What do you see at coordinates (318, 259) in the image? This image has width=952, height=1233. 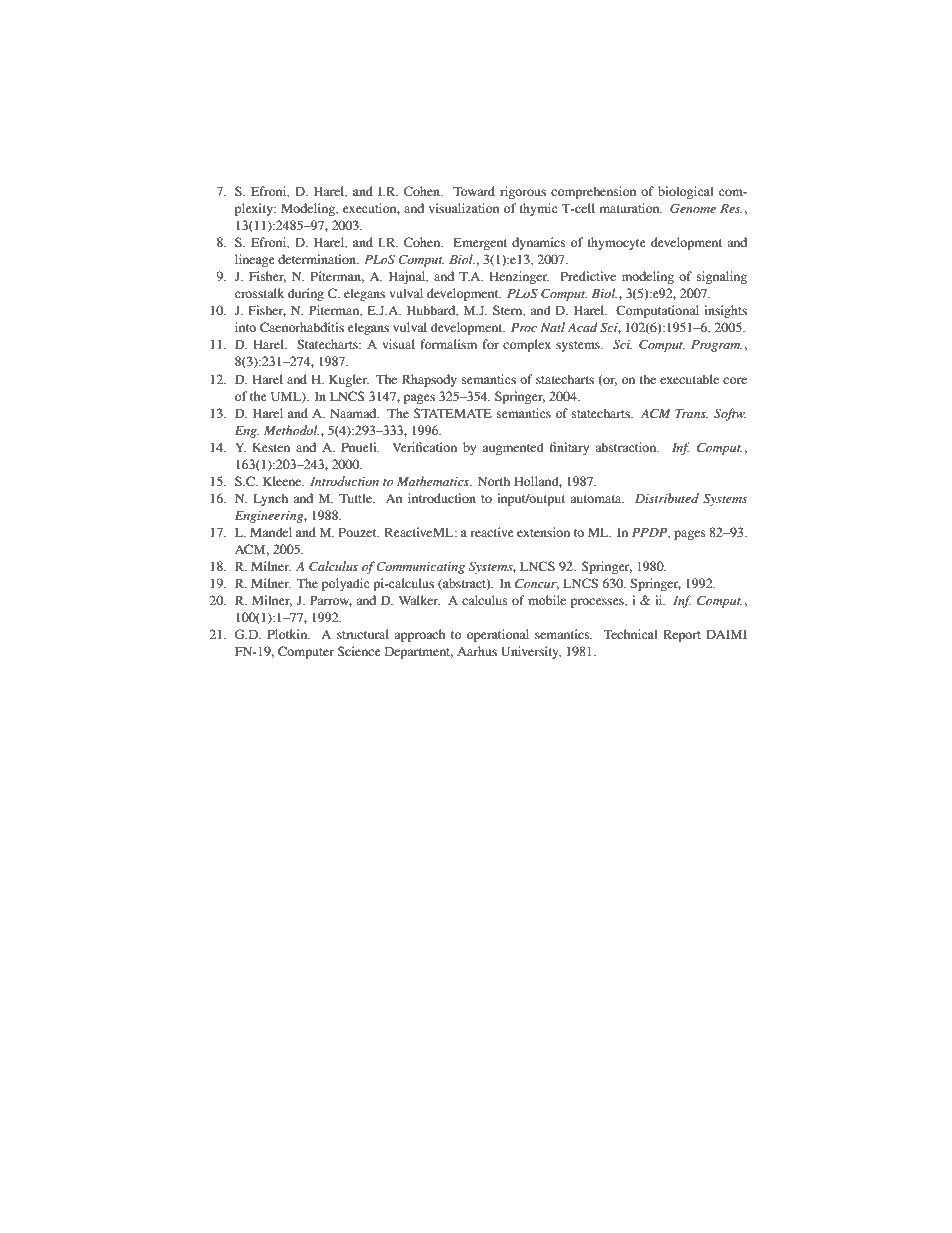 I see `determination` at bounding box center [318, 259].
